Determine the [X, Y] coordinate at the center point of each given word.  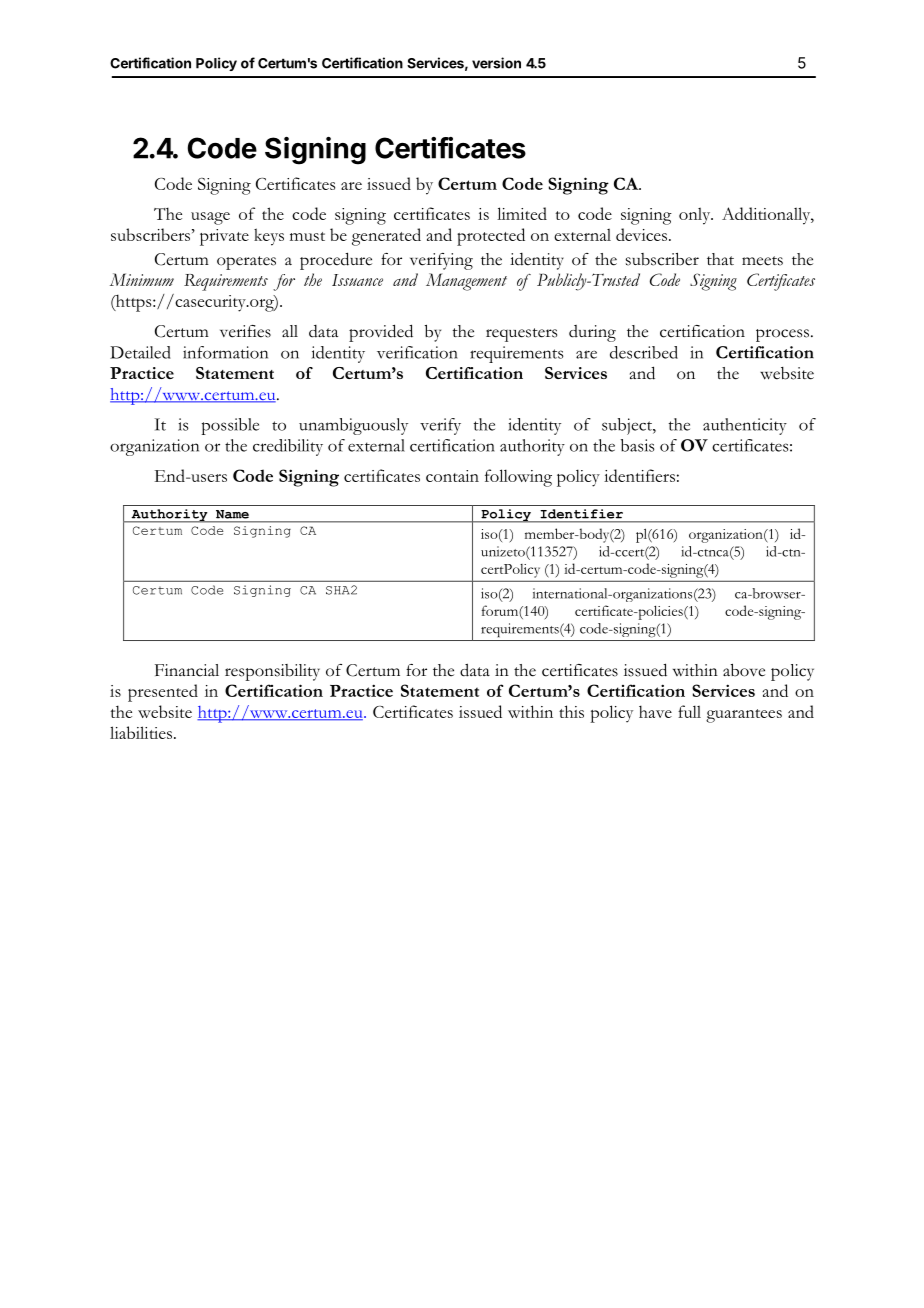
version [496, 63]
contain [452, 476]
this [571, 711]
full [689, 711]
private [224, 237]
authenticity [745, 426]
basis [638, 445]
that [720, 259]
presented [163, 693]
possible [230, 426]
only [696, 216]
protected [491, 237]
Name [232, 514]
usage [210, 218]
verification [417, 352]
